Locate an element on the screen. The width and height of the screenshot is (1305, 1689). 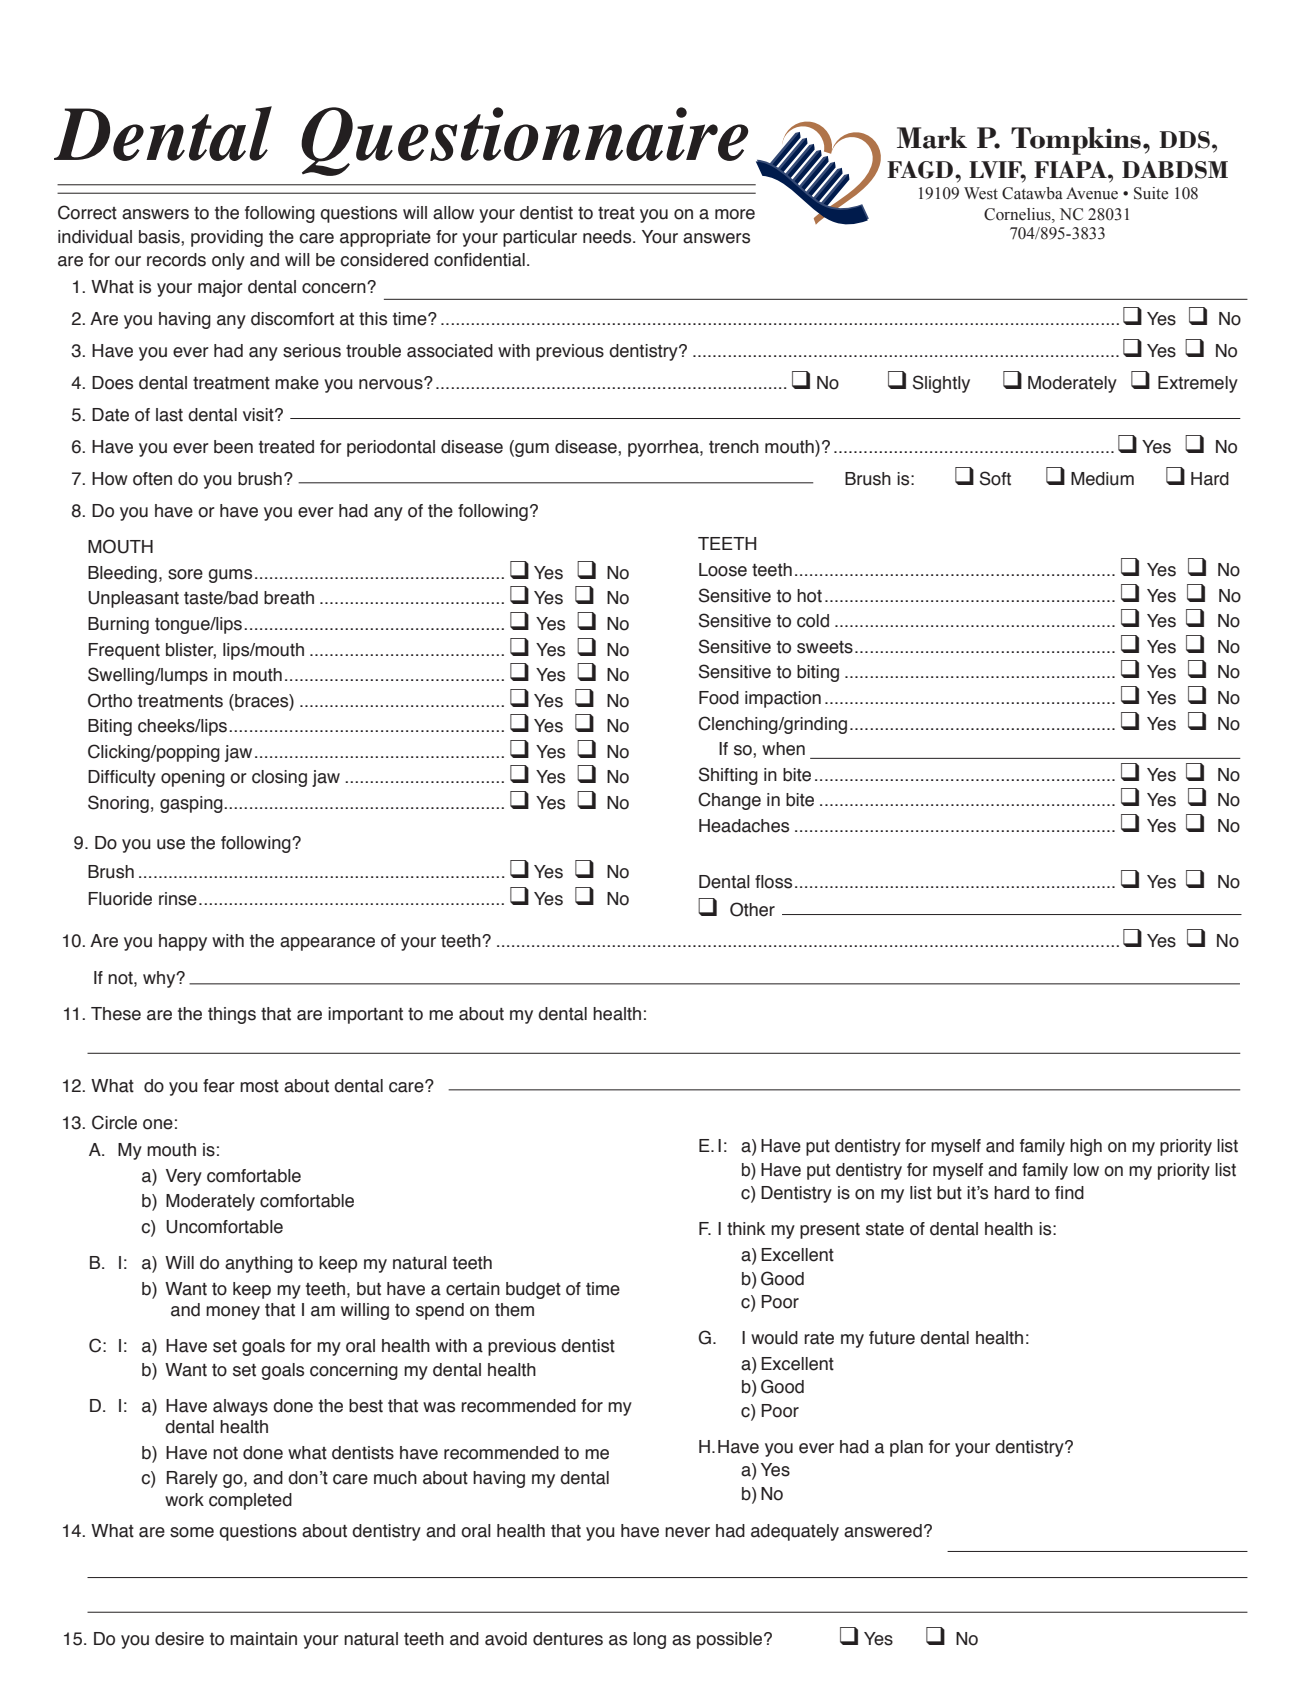
providing is located at coordinates (227, 238).
